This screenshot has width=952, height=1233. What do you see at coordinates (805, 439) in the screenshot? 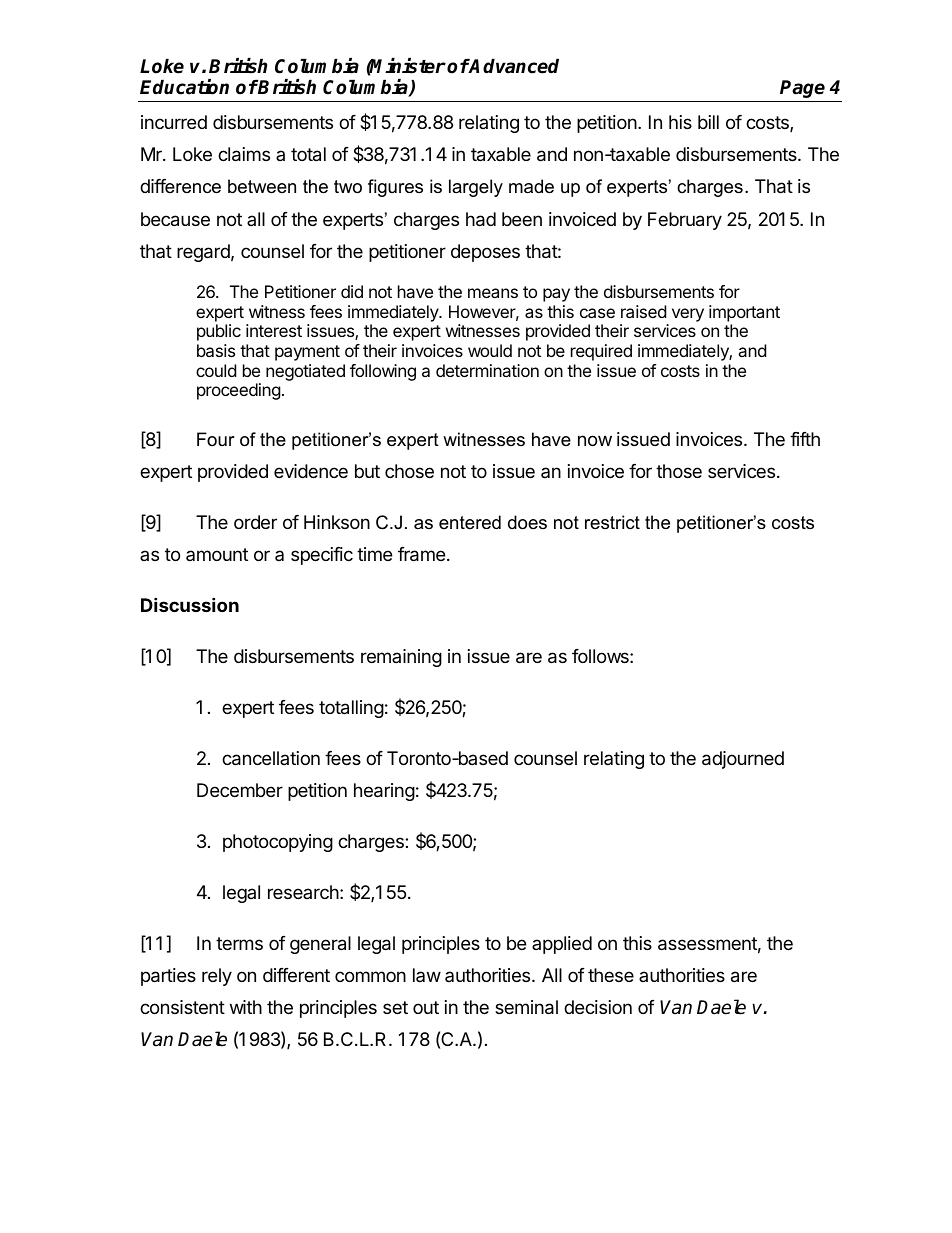
I see `fifth` at bounding box center [805, 439].
